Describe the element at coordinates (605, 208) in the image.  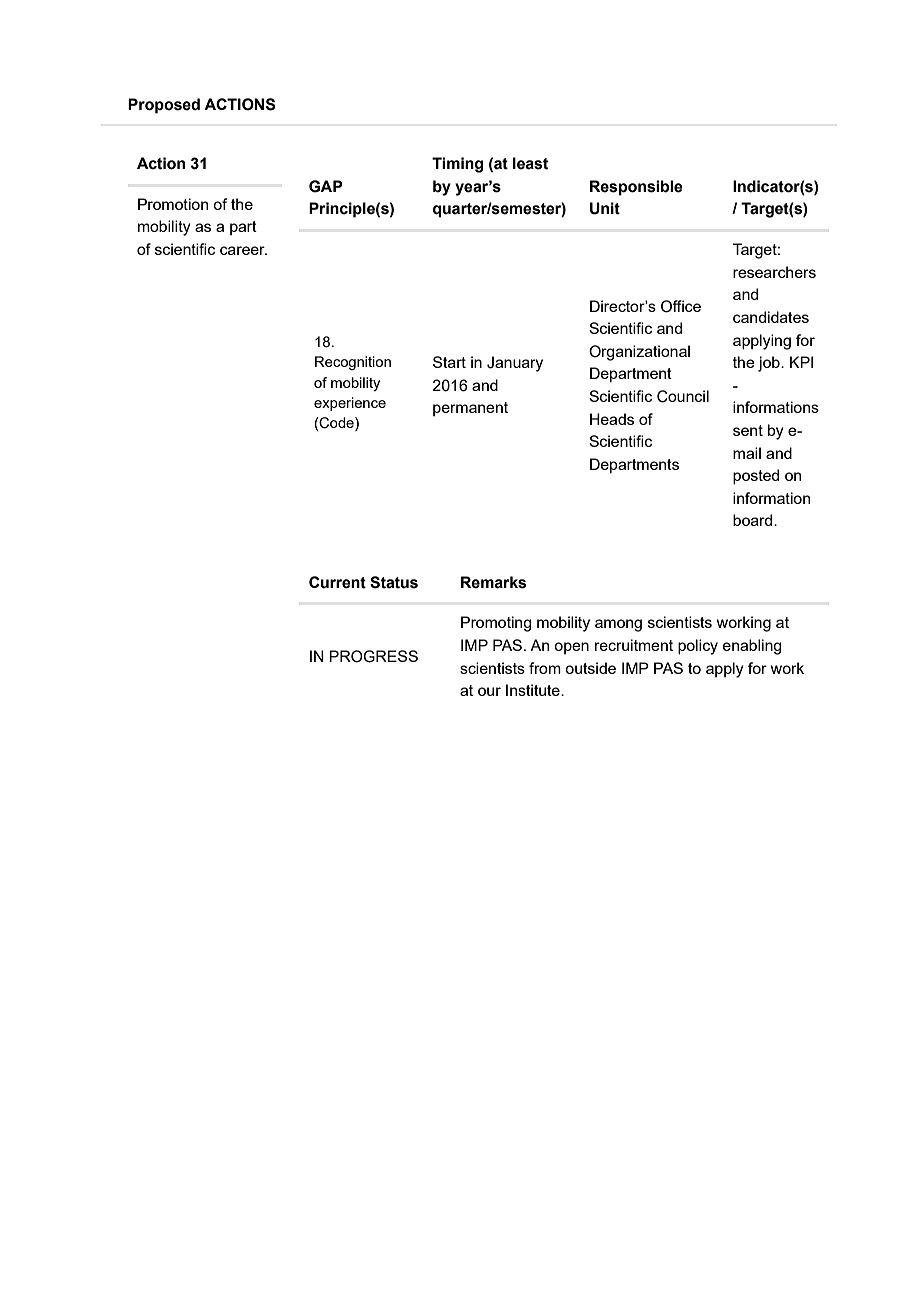
I see `Unit` at that location.
